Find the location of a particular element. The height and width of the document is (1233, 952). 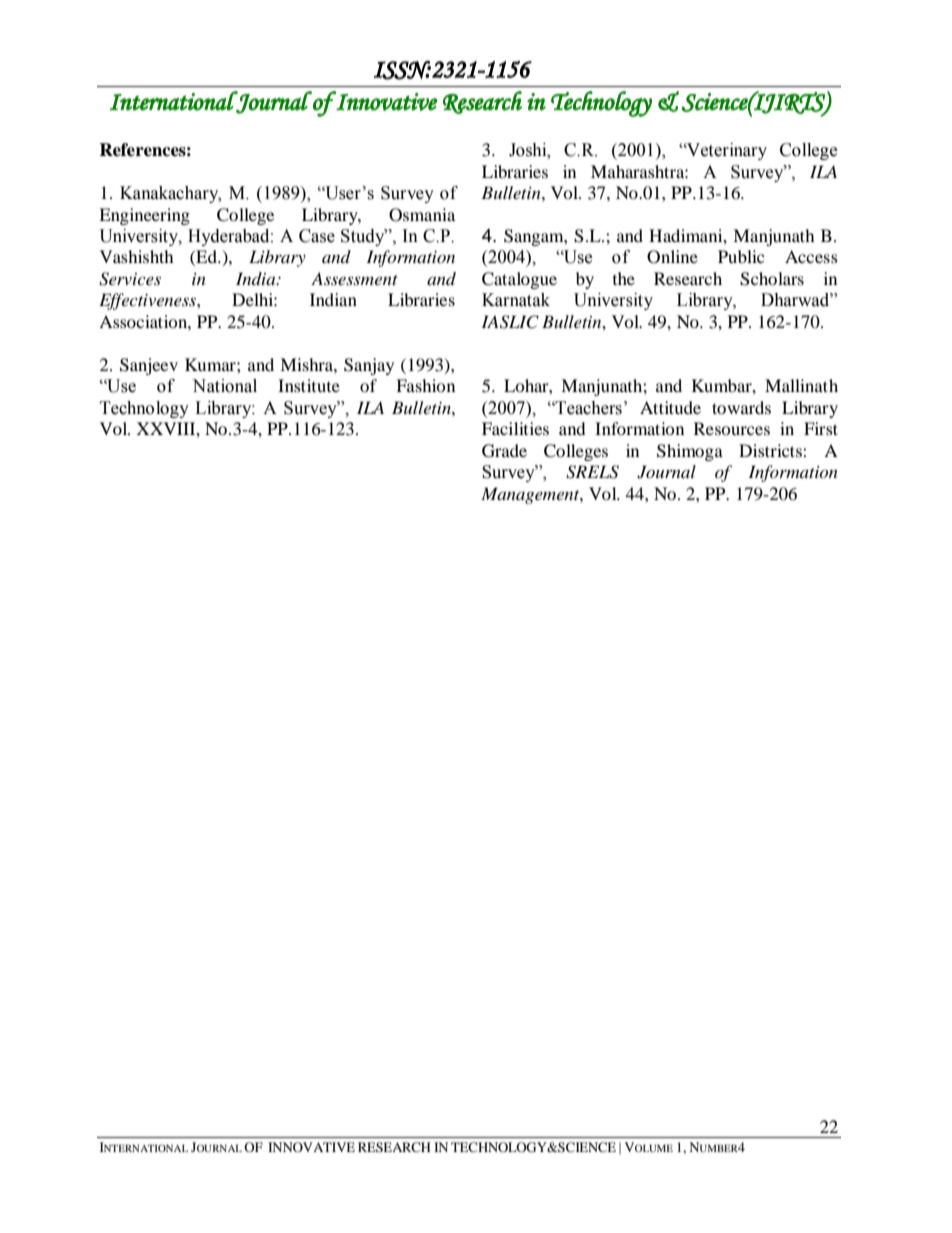

Engineering is located at coordinates (144, 216).
